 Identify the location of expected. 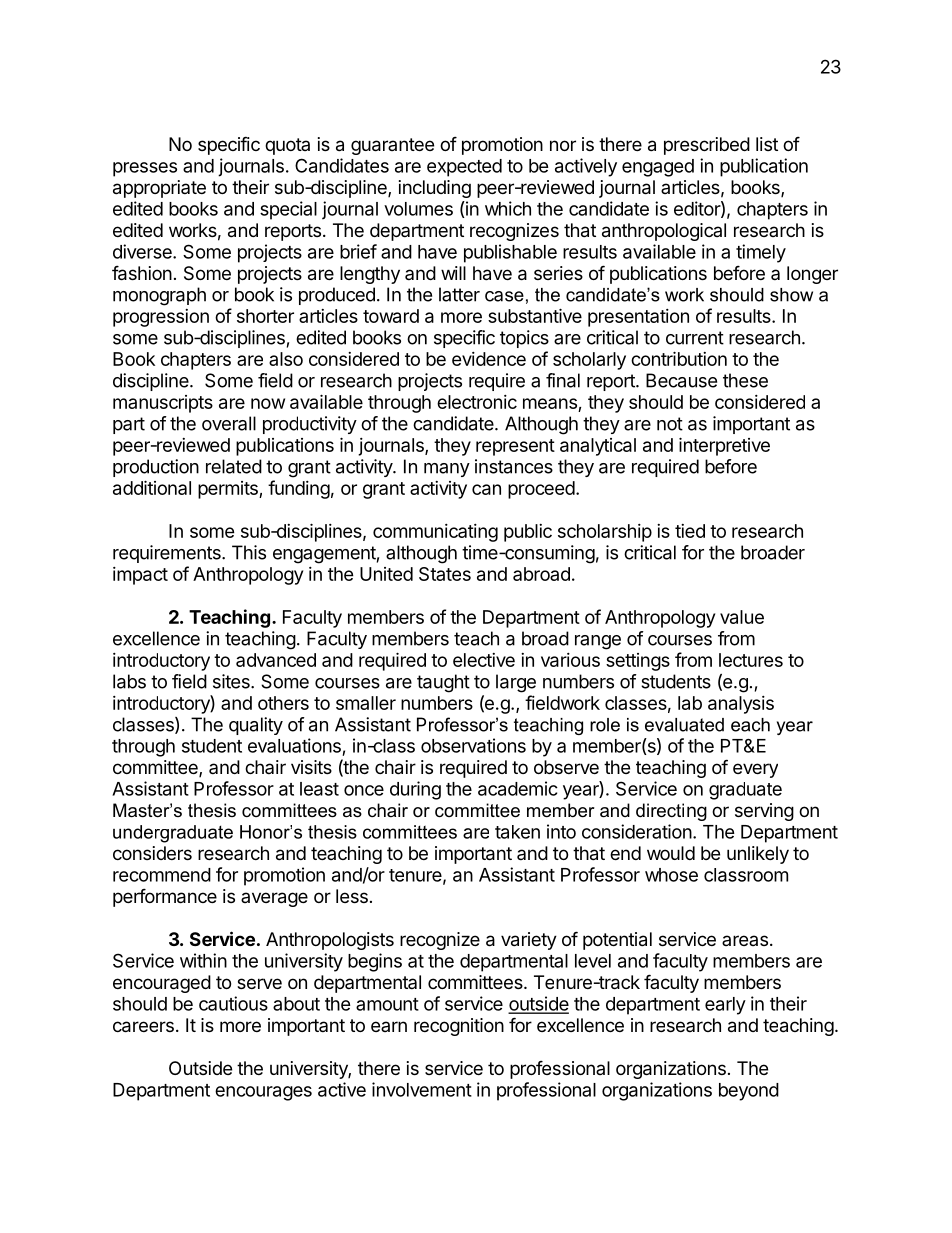
(464, 168).
